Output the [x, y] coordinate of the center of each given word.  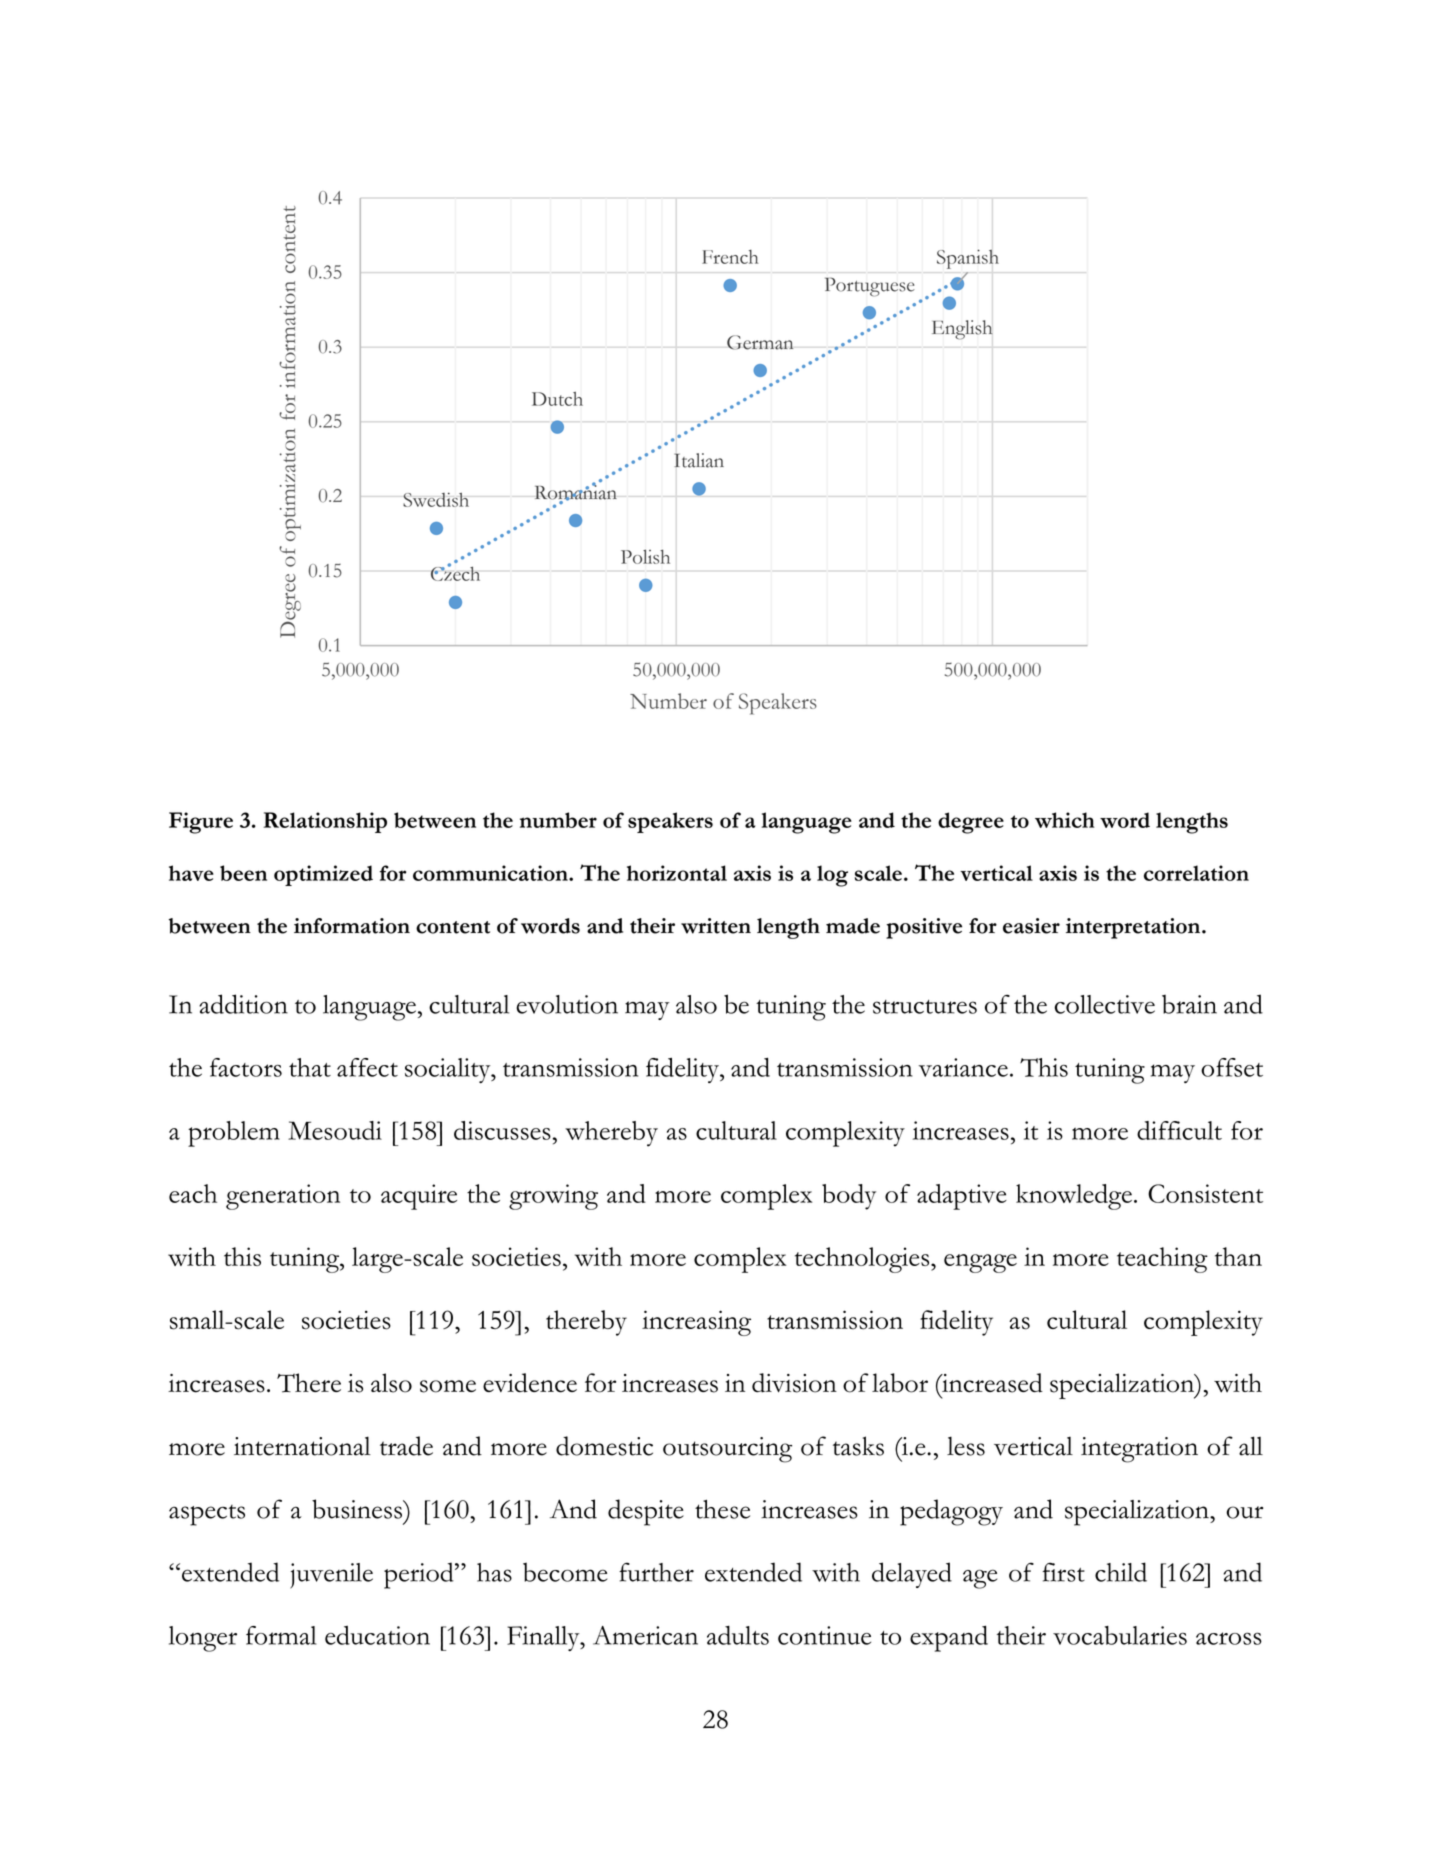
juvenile [331, 1576]
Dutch [557, 399]
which [1064, 820]
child [1121, 1572]
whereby [611, 1134]
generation [283, 1197]
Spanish [968, 259]
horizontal [677, 873]
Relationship [325, 822]
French [730, 257]
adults [738, 1635]
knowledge [1074, 1197]
